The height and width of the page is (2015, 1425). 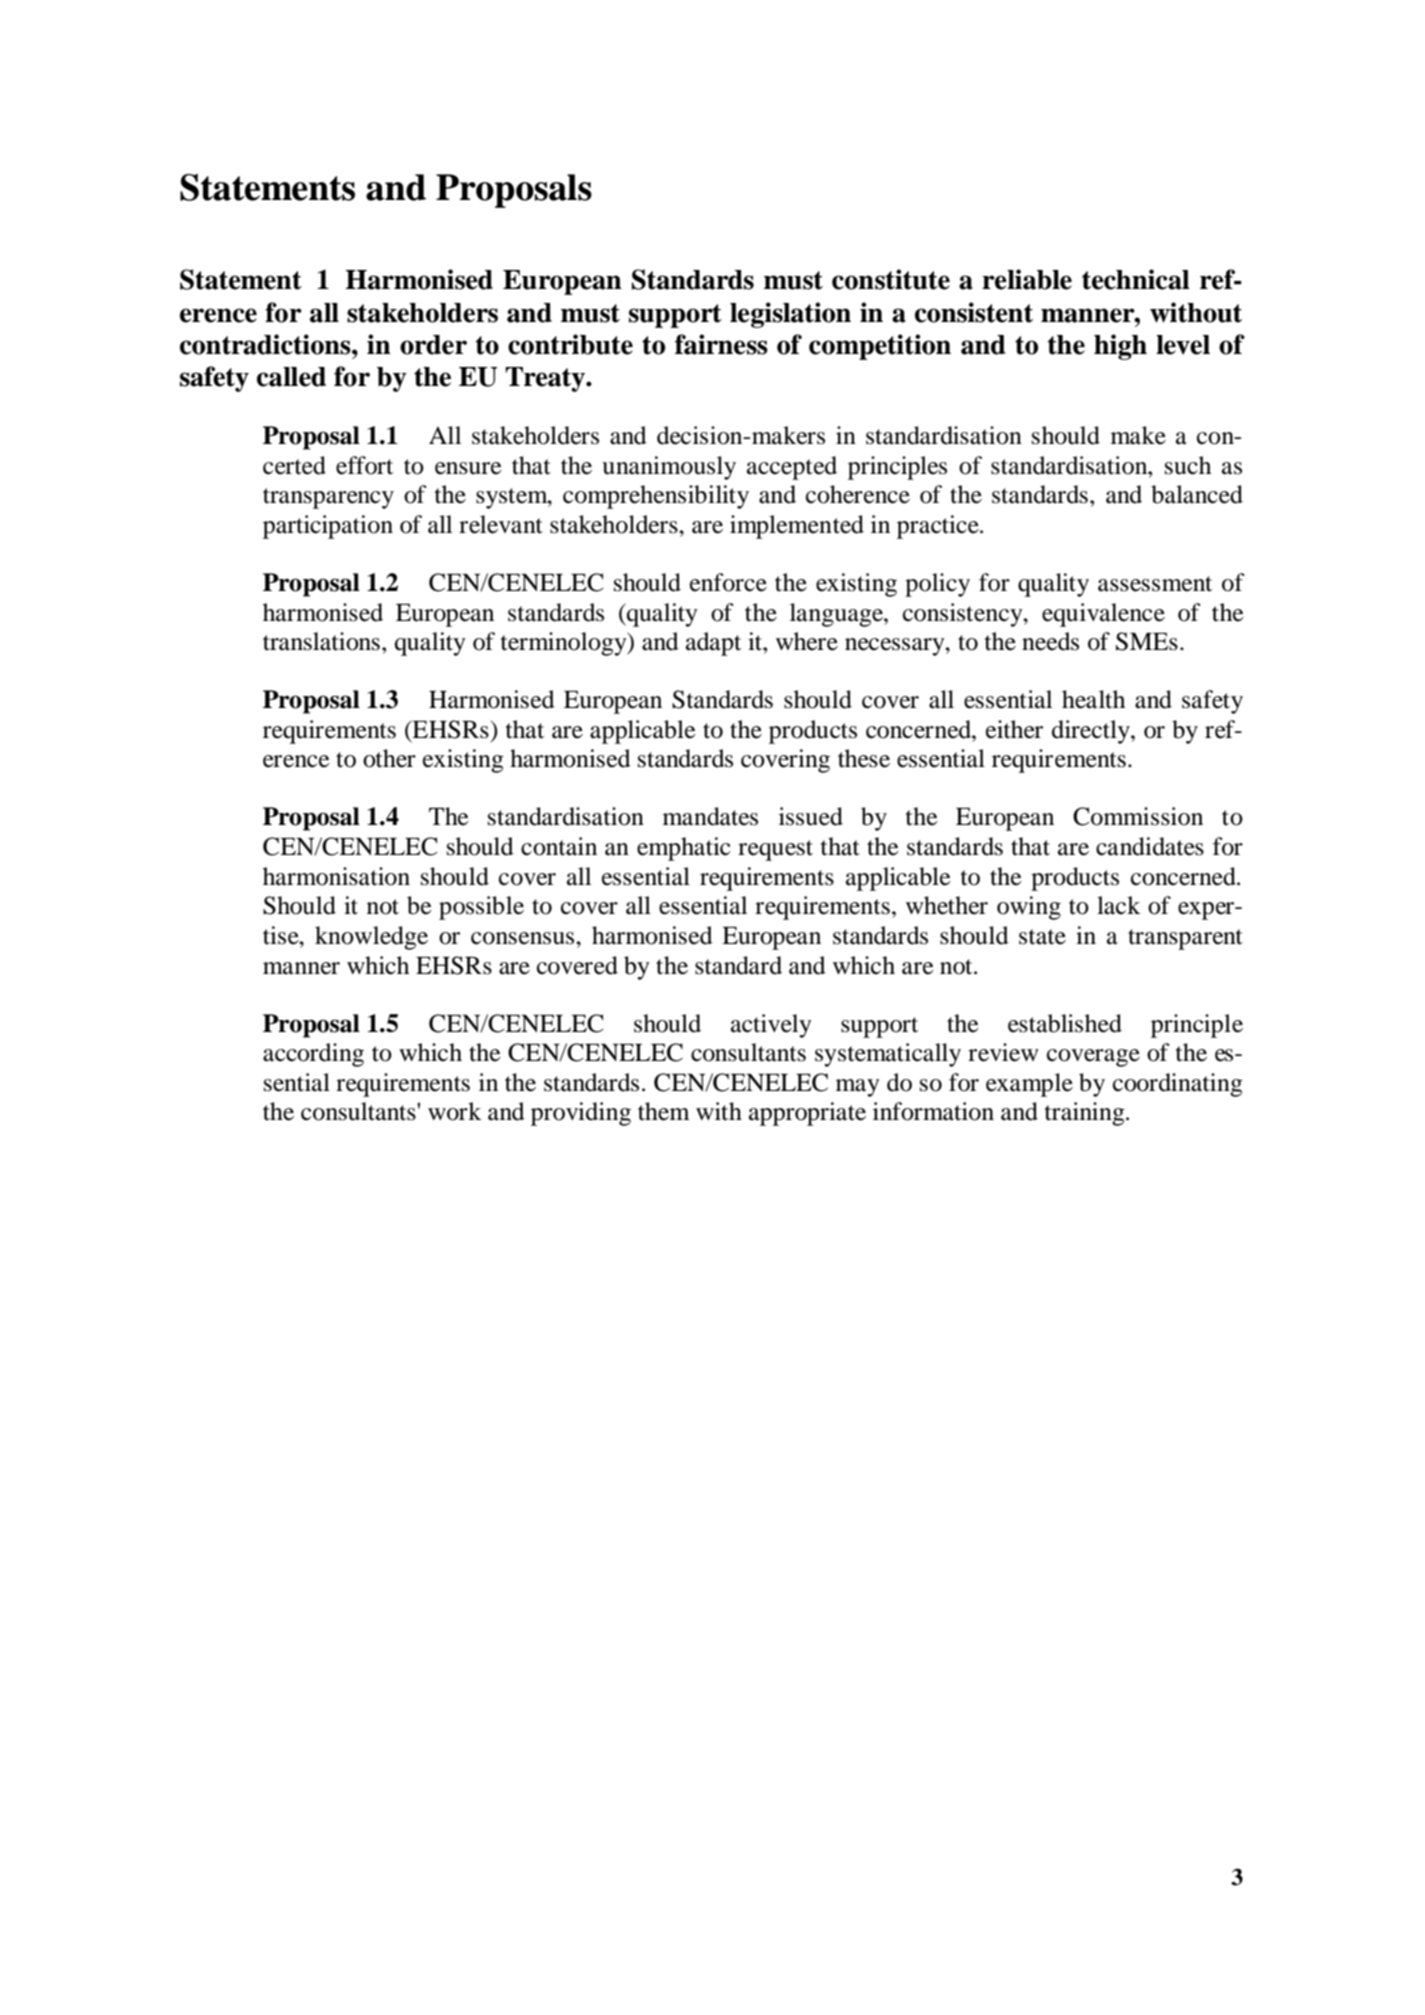 What do you see at coordinates (1136, 279) in the page?
I see `technical` at bounding box center [1136, 279].
